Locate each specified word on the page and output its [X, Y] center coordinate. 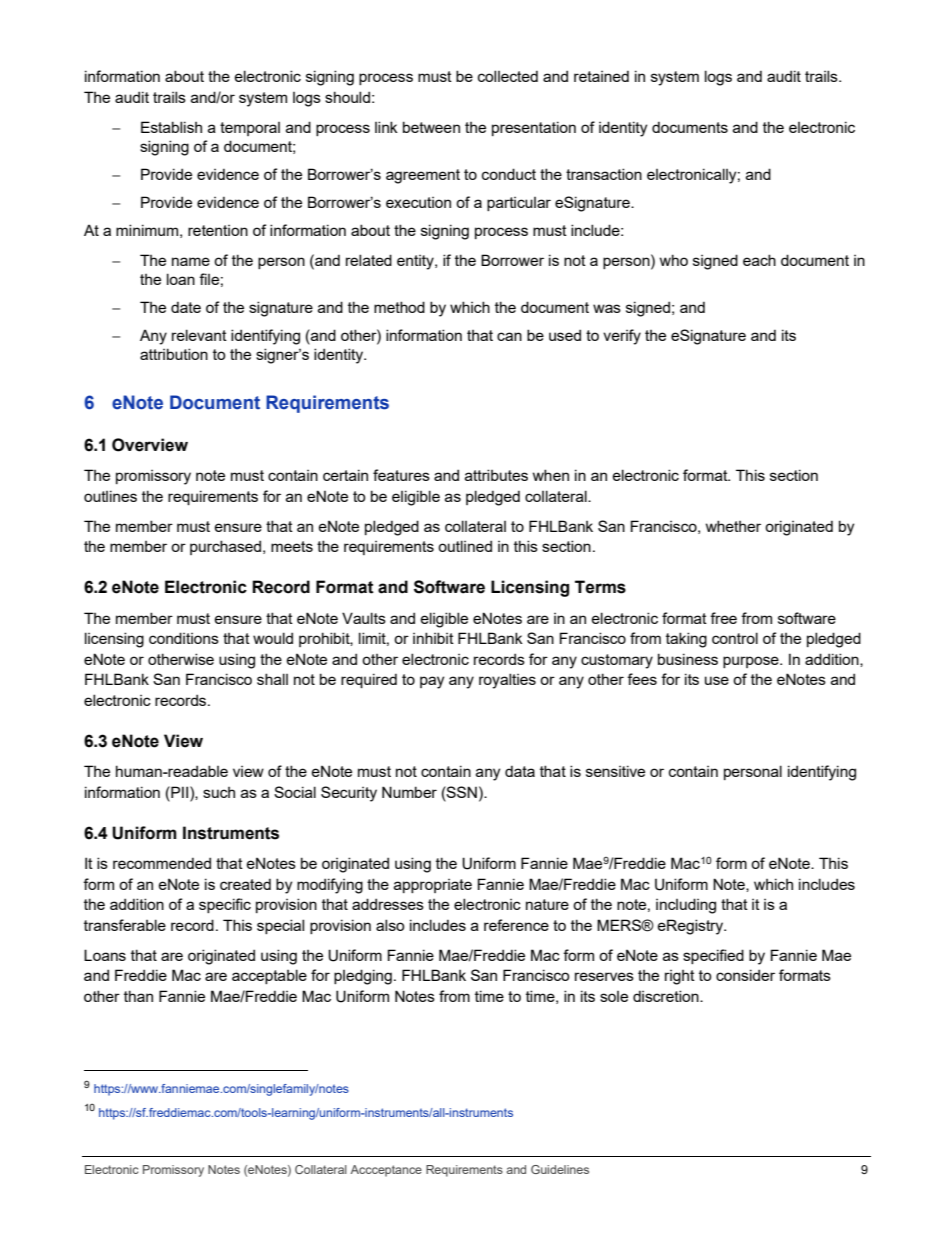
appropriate [433, 886]
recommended [162, 863]
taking [686, 640]
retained [601, 76]
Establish [171, 127]
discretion [667, 996]
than [138, 996]
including [686, 906]
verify [622, 337]
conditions [184, 638]
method [399, 307]
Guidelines [560, 1169]
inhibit [433, 638]
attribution [174, 354]
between [431, 127]
